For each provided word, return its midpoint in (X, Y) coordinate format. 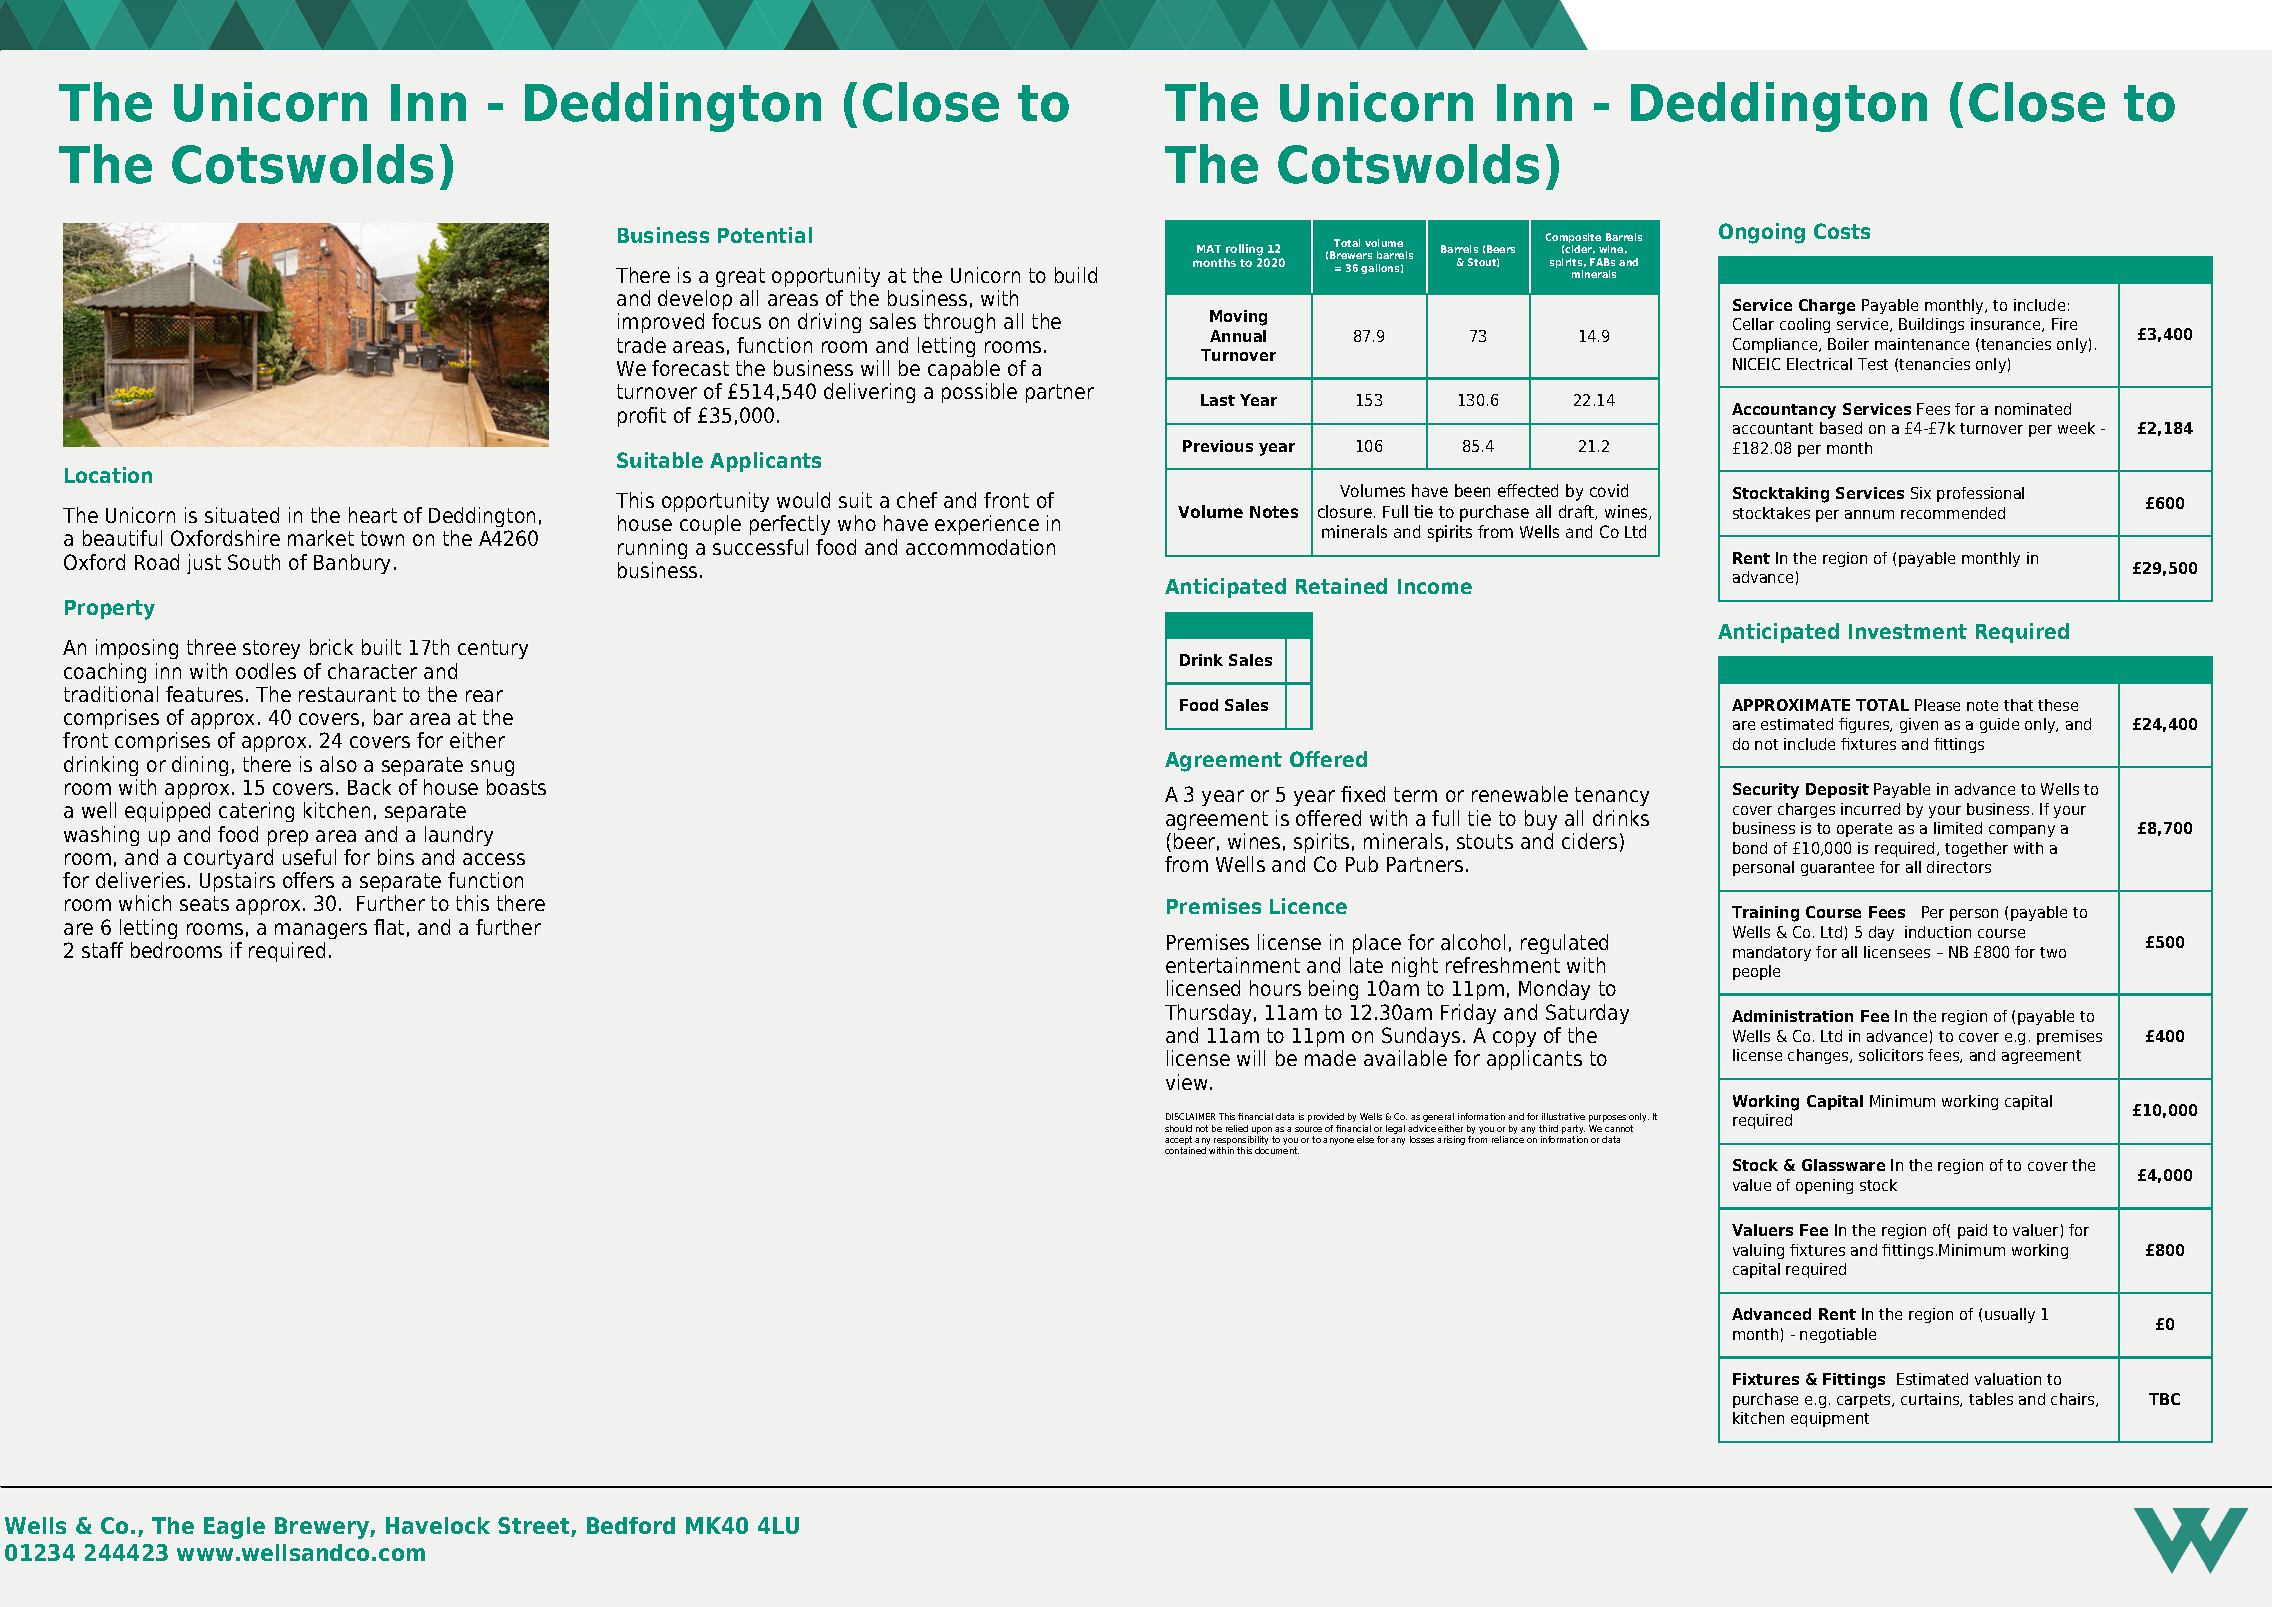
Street (535, 1527)
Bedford (631, 1525)
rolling (1244, 250)
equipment (1830, 1419)
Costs (1842, 231)
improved (661, 323)
